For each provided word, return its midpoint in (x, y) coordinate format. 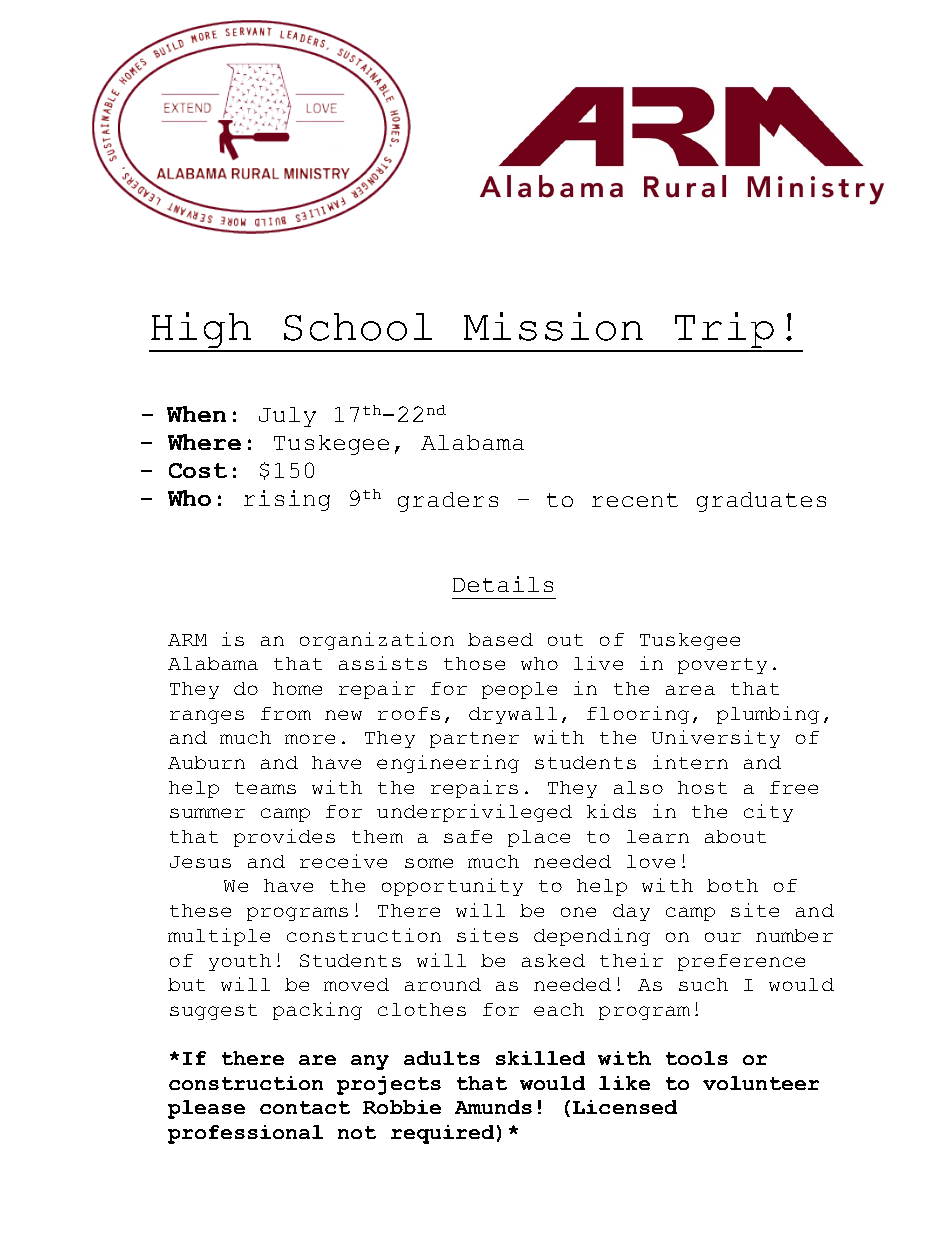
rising (287, 500)
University (716, 739)
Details (503, 584)
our (723, 937)
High (201, 331)
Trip (725, 331)
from (286, 713)
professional (245, 1134)
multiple (219, 937)
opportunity (452, 887)
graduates (761, 502)
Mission (553, 326)
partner (474, 740)
